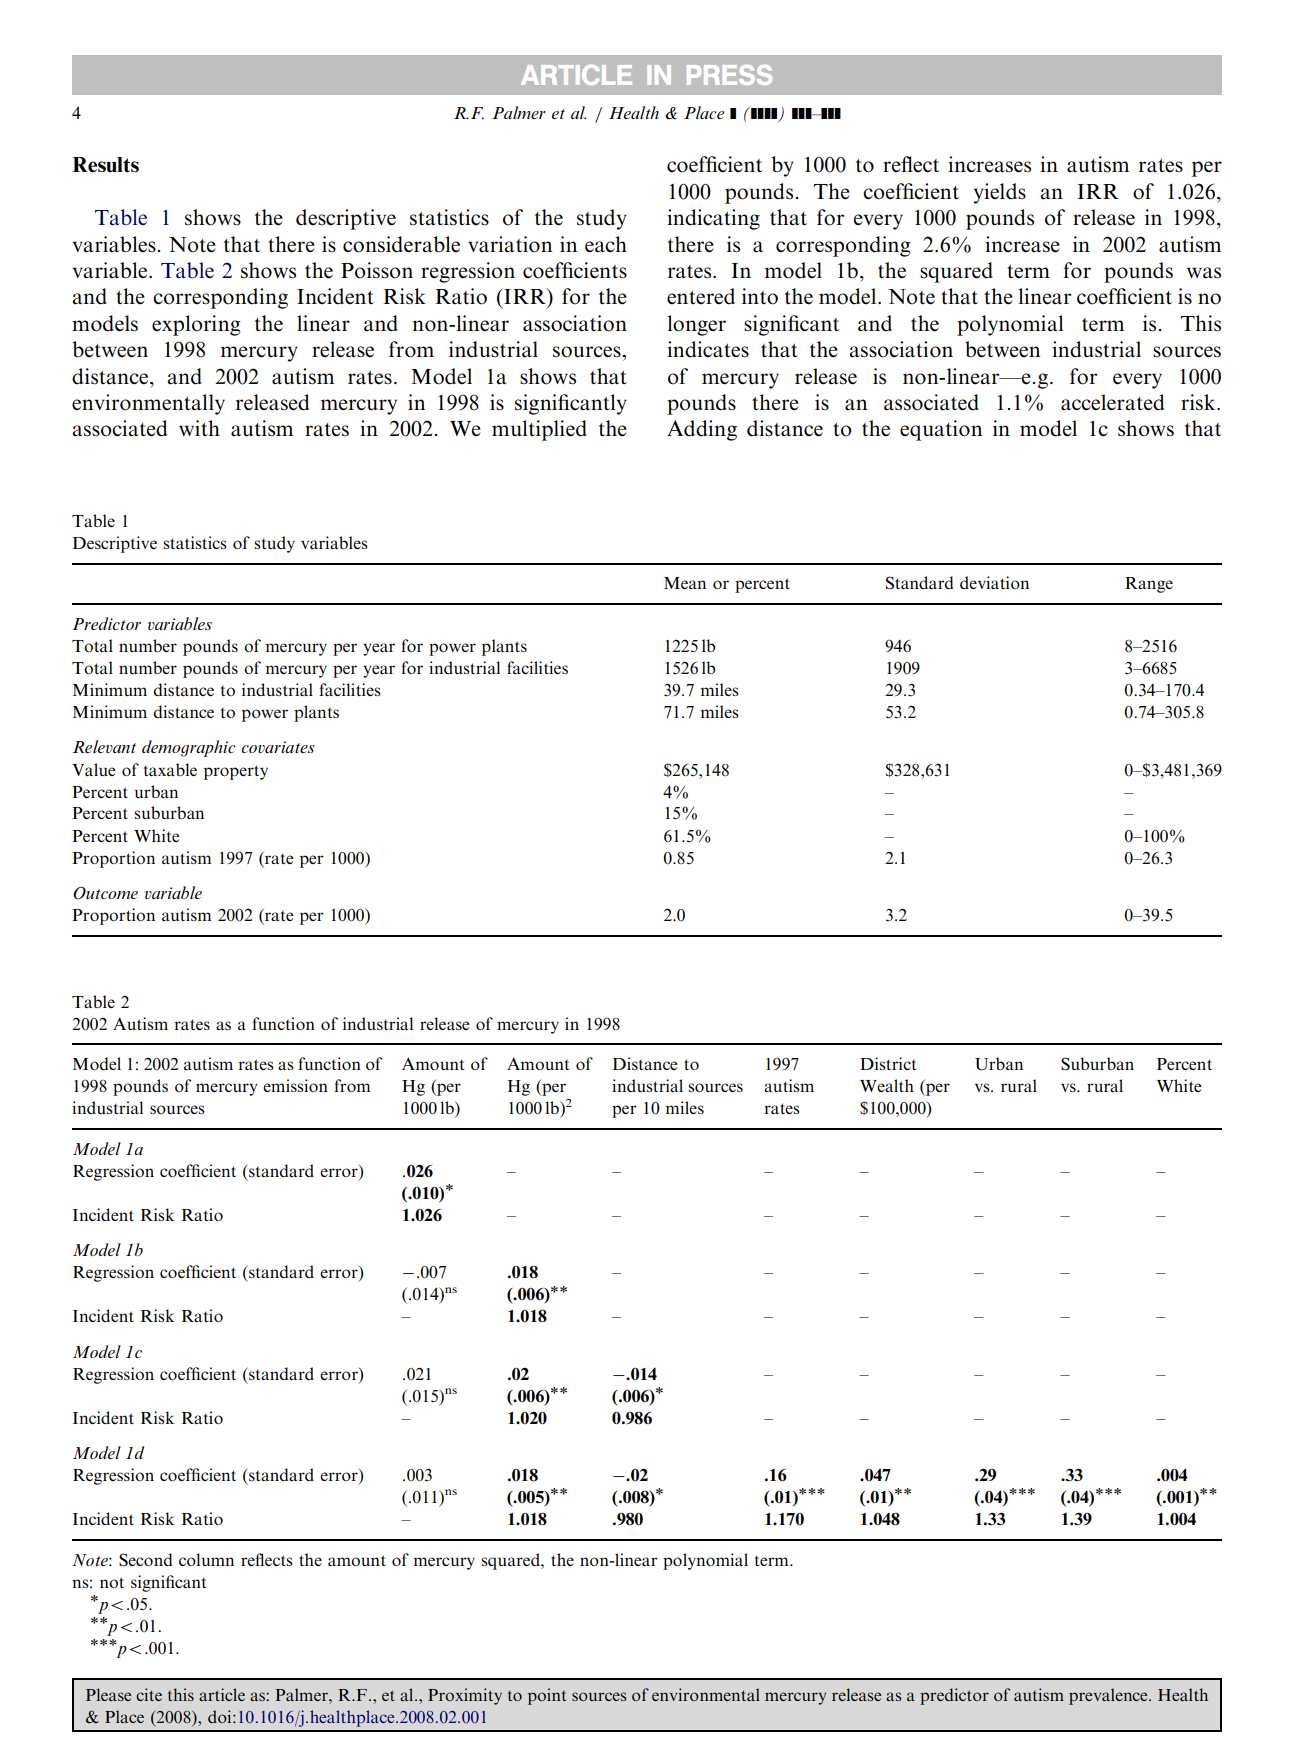  Describe the element at coordinates (888, 1063) in the page. I see `District` at that location.
